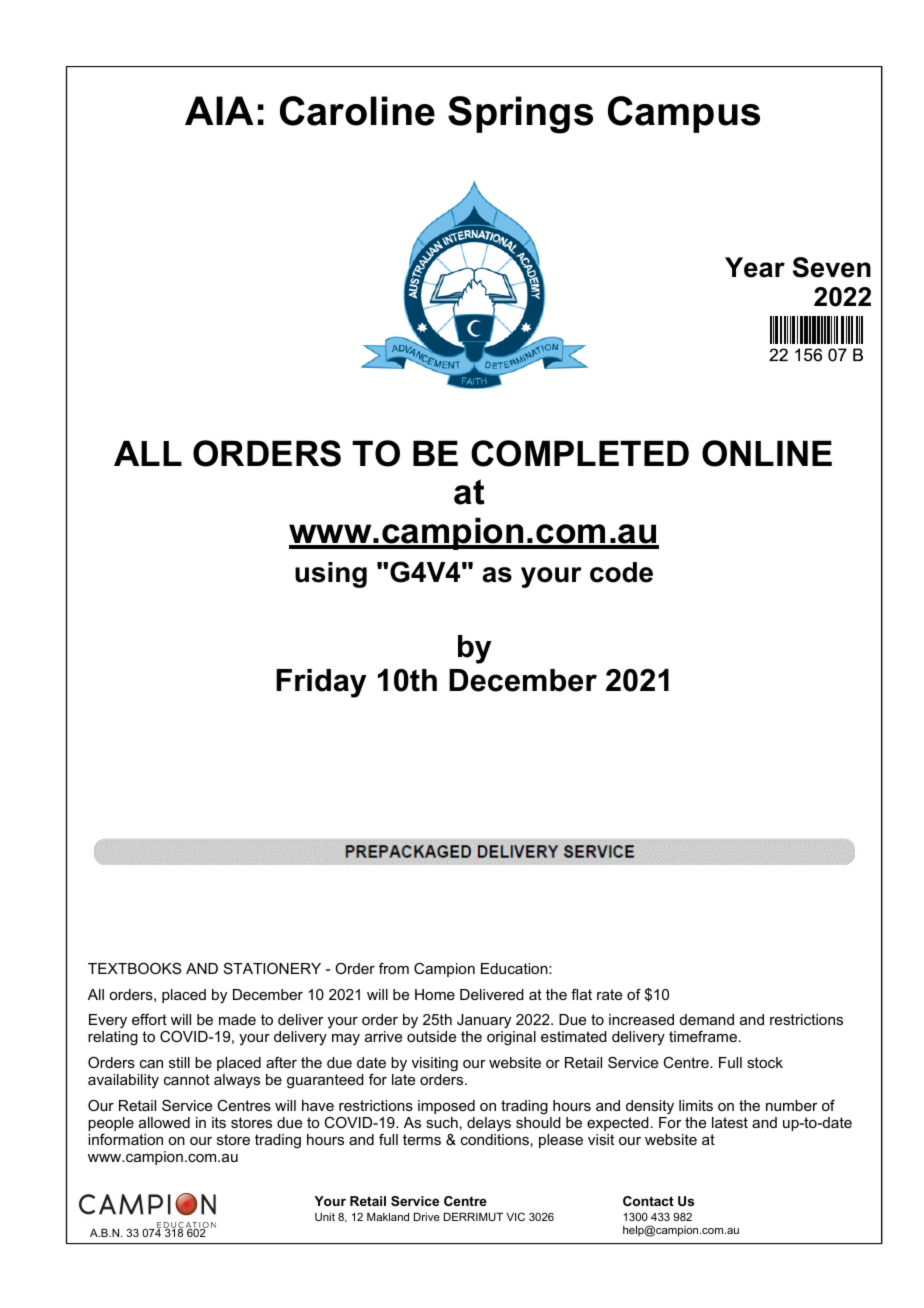 The image size is (924, 1308). I want to click on allowed, so click(164, 1122).
